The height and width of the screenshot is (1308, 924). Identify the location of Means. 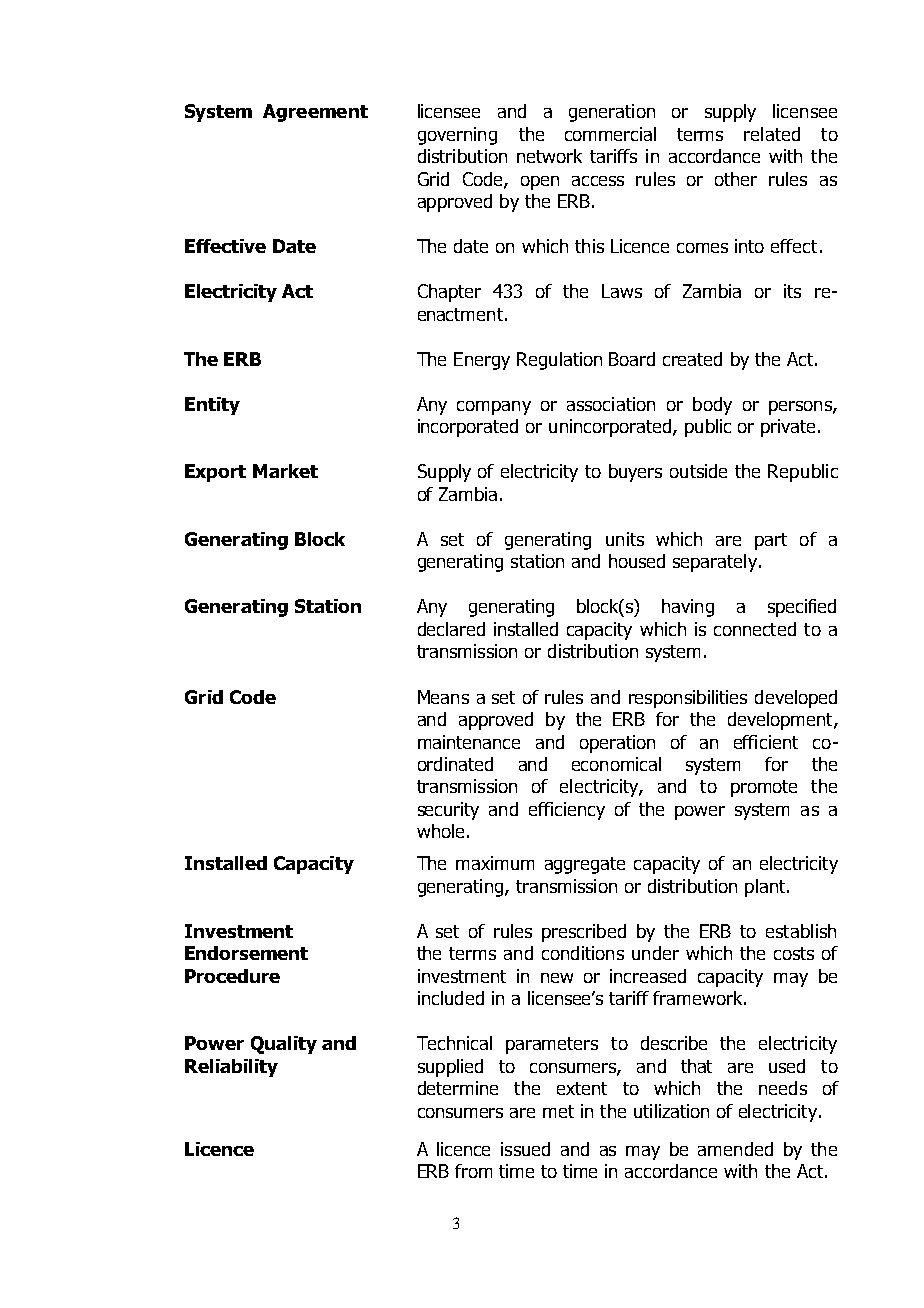
(443, 697).
